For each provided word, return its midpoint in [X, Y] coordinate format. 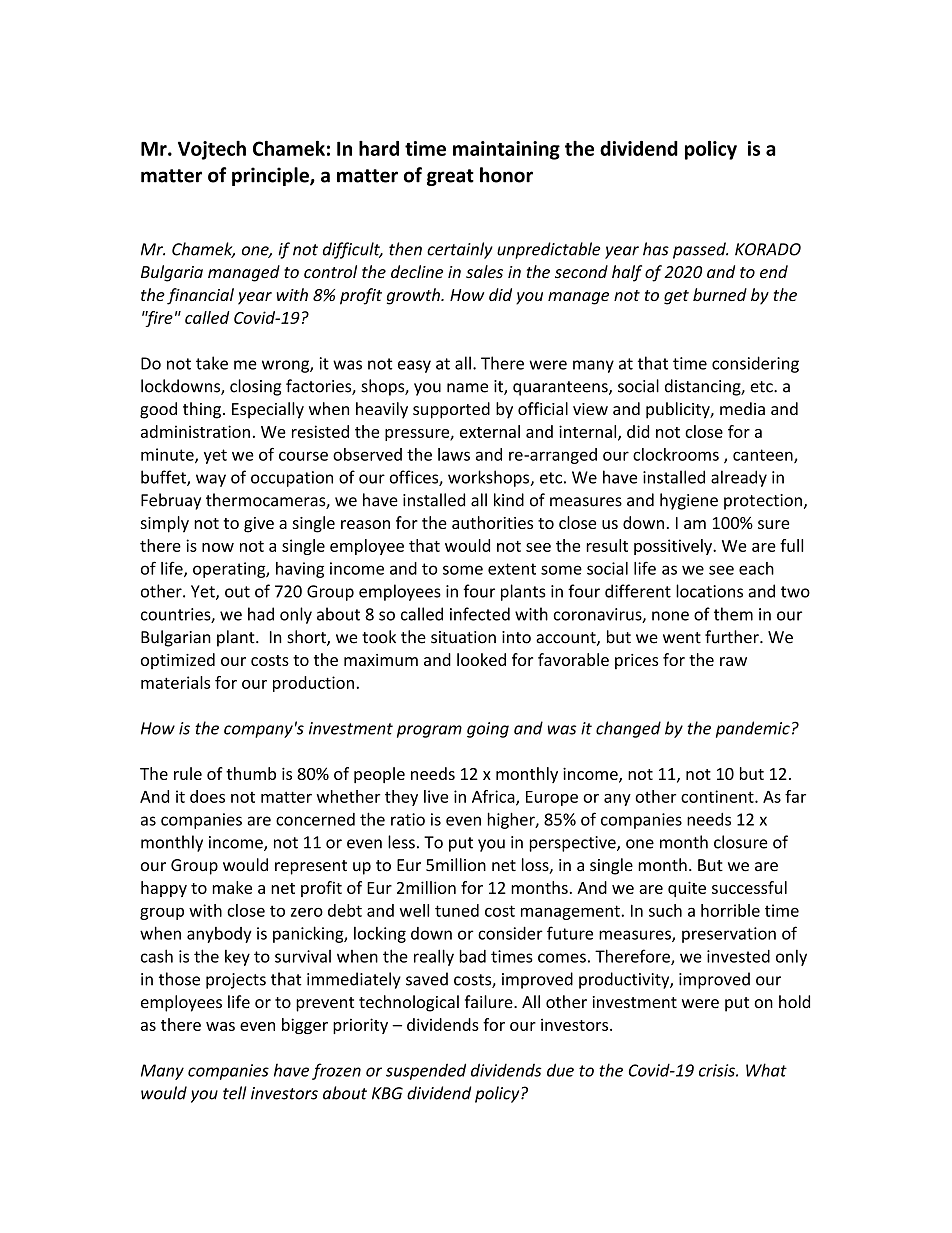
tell [235, 1093]
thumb [251, 773]
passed [700, 250]
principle [271, 176]
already [739, 478]
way [211, 480]
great [450, 177]
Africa [494, 797]
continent [718, 796]
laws [454, 454]
